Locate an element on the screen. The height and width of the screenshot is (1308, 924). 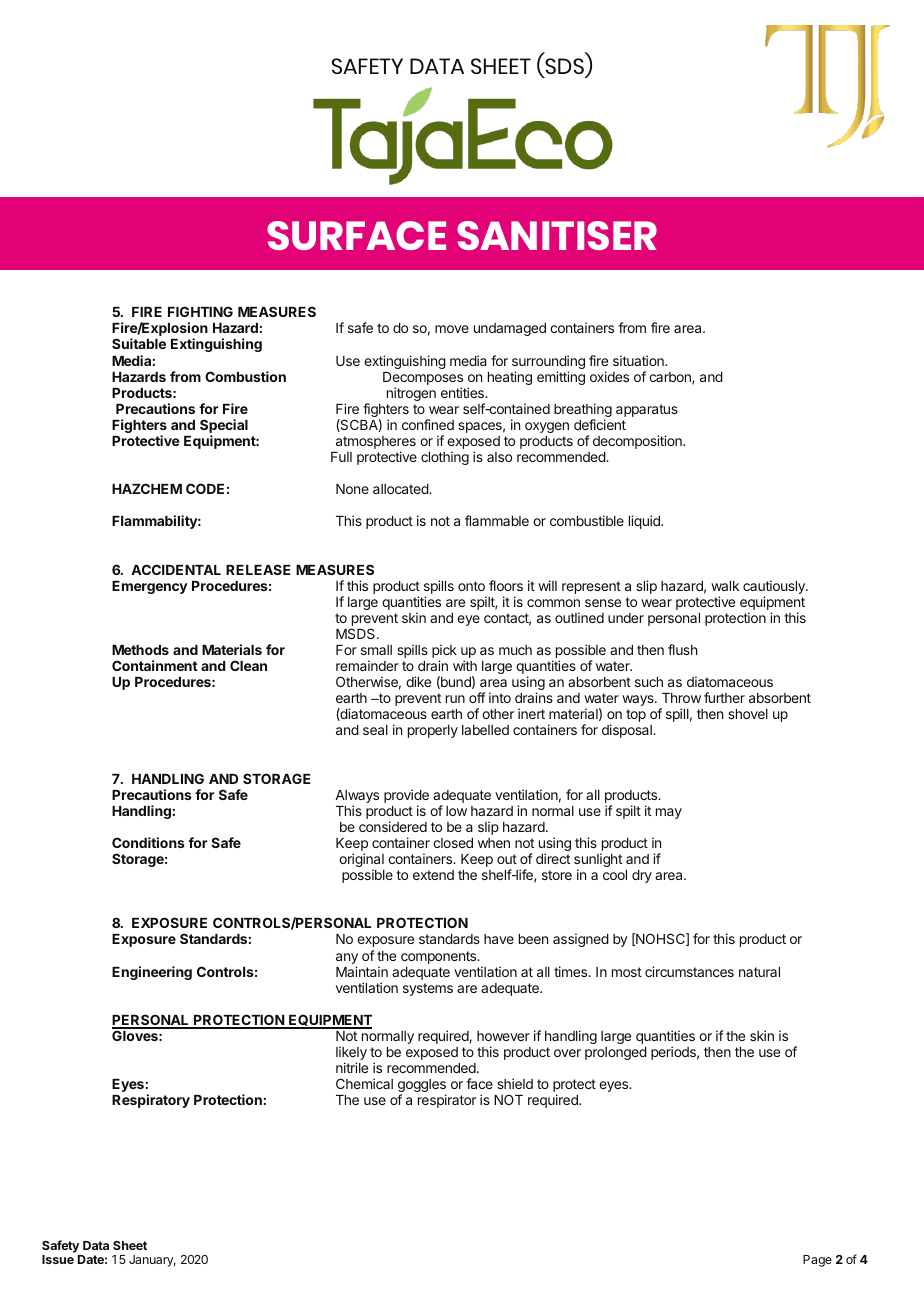
situation is located at coordinates (639, 360).
